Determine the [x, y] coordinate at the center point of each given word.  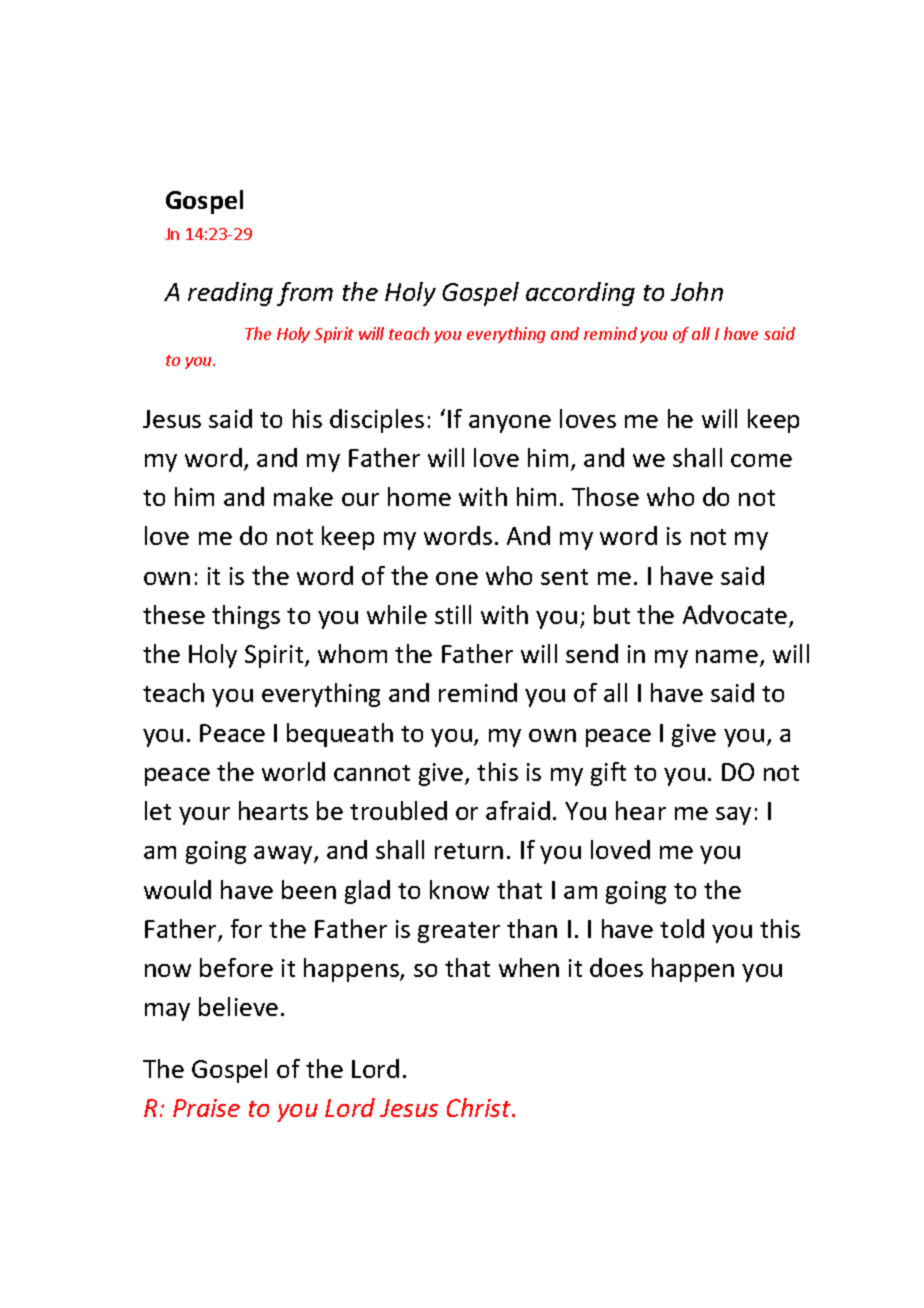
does [616, 967]
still [453, 614]
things [246, 617]
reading [230, 294]
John [697, 291]
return [469, 851]
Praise [206, 1108]
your [204, 816]
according [580, 294]
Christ [480, 1107]
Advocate [736, 616]
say [733, 816]
